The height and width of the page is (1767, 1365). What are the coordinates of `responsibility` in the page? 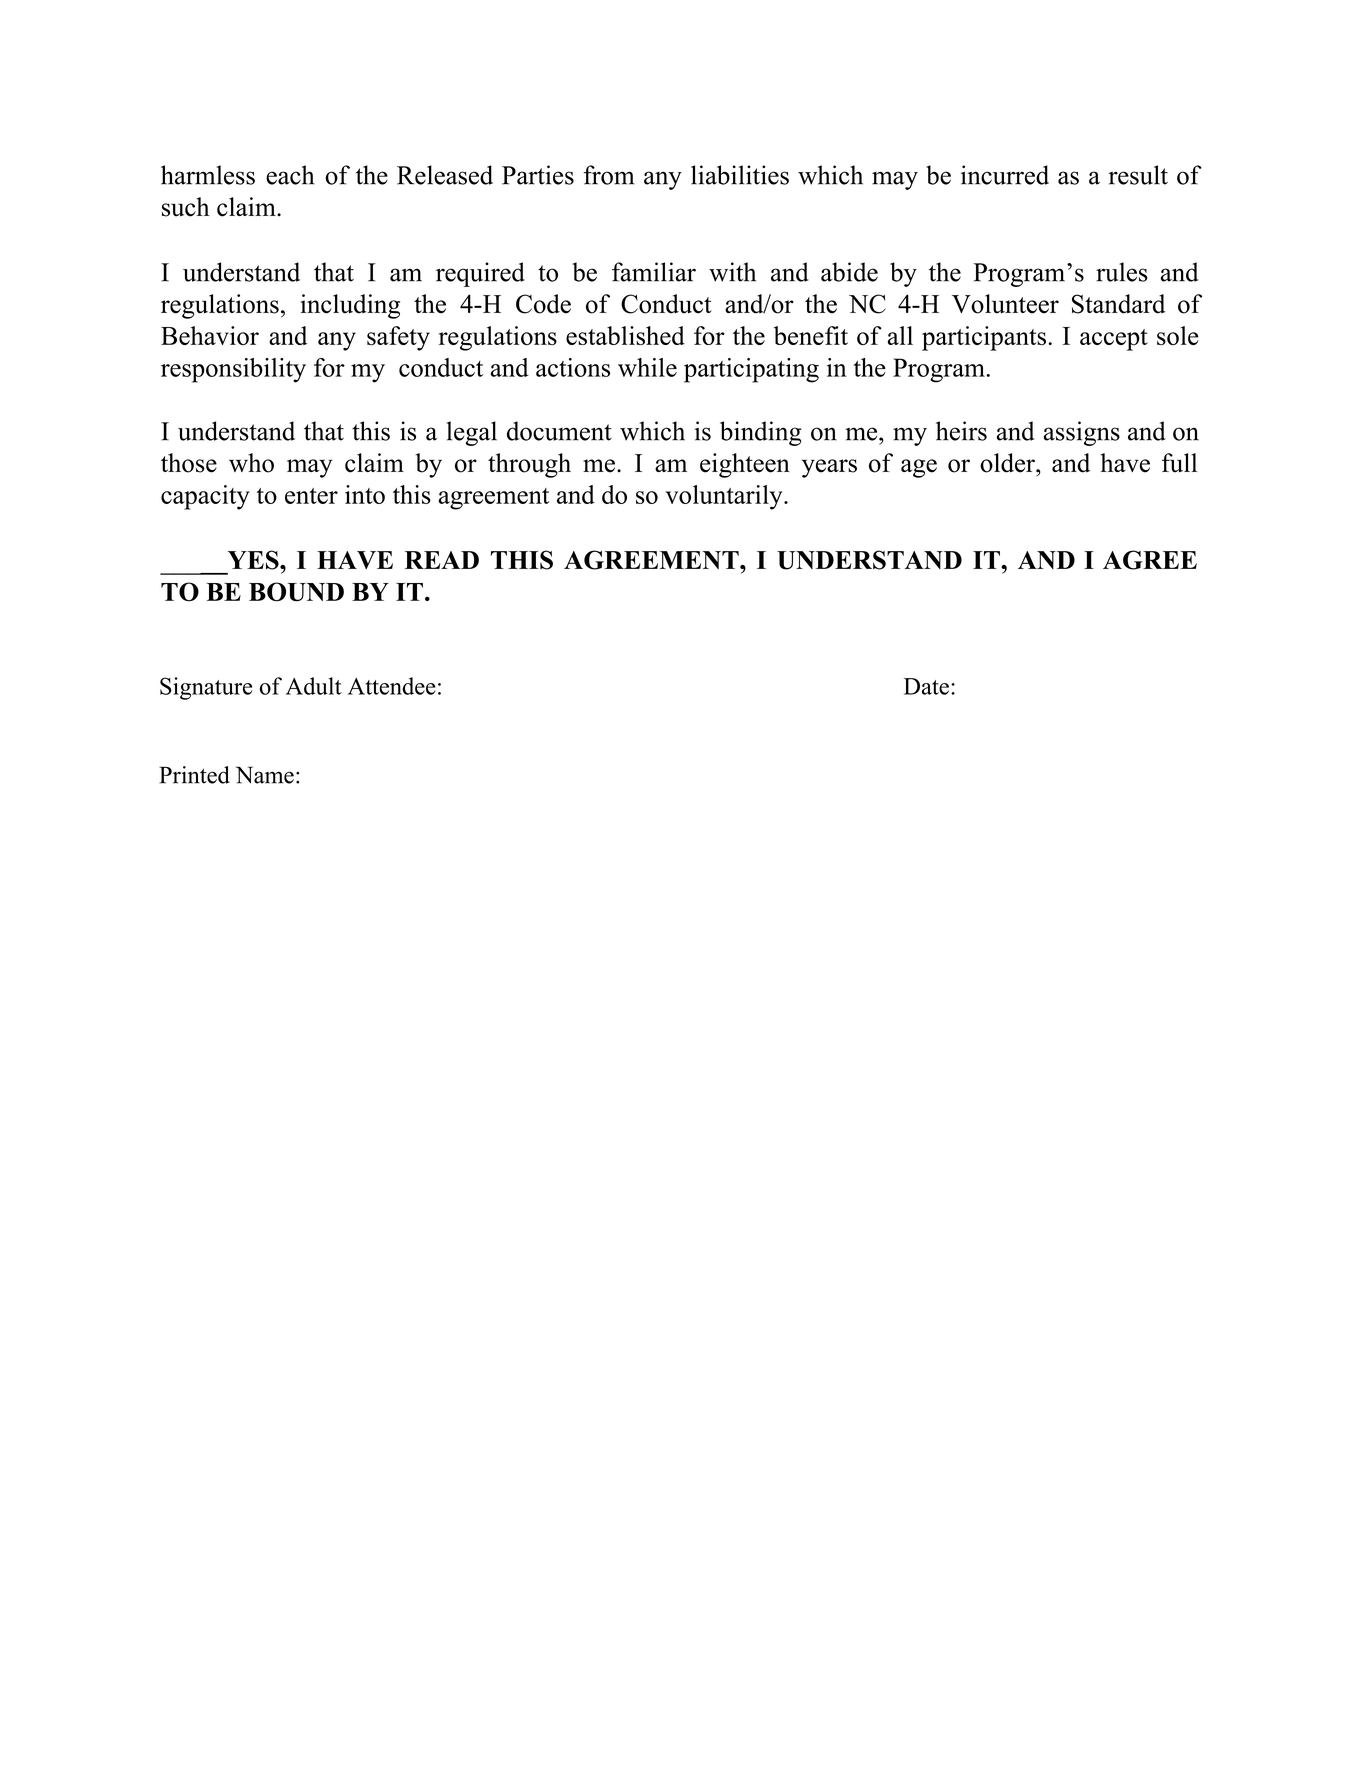 It's located at (233, 370).
